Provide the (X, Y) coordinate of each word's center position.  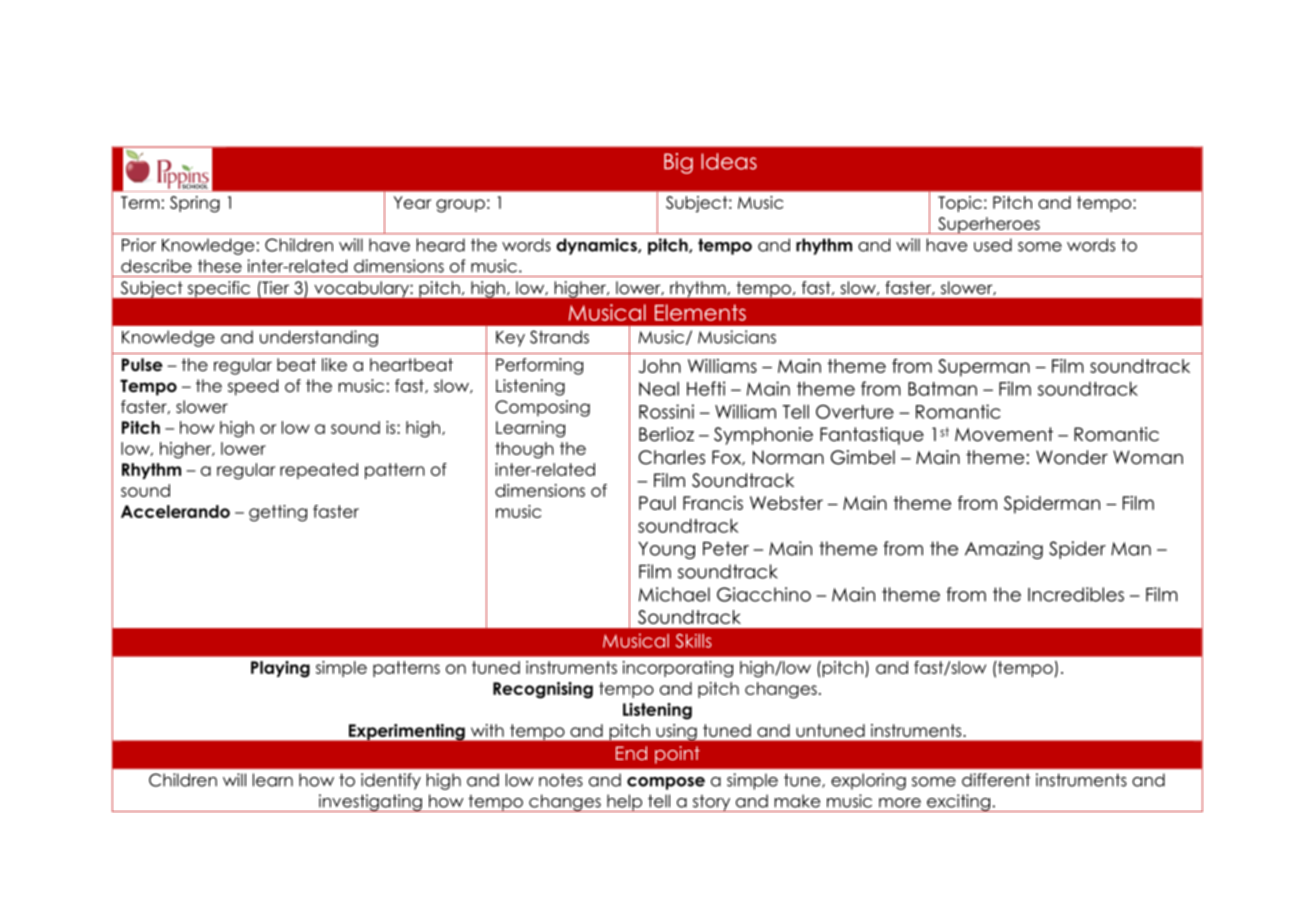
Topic (960, 204)
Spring (195, 204)
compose (666, 783)
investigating (370, 803)
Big (678, 163)
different (996, 780)
